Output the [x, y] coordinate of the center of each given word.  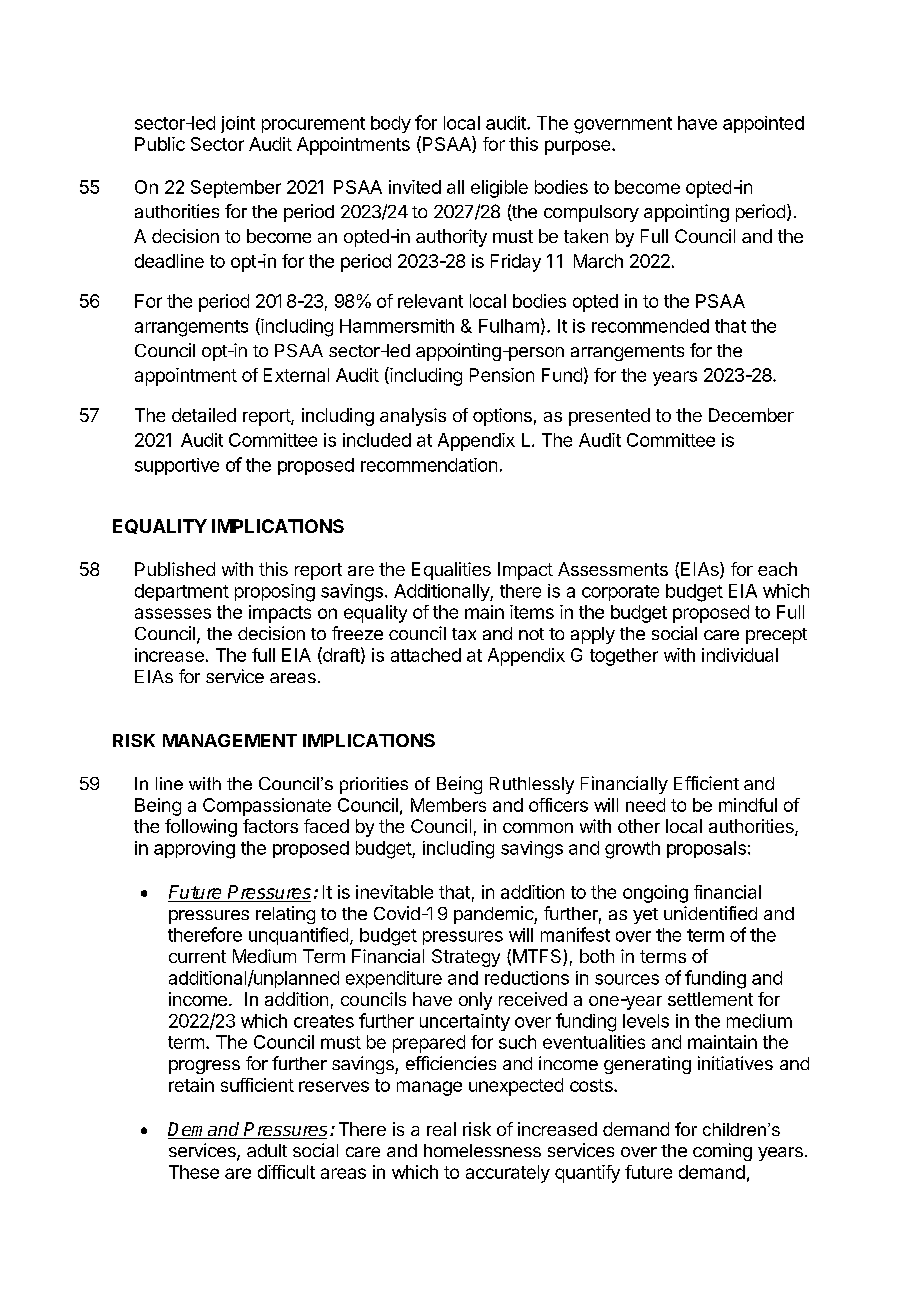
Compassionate [267, 807]
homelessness [482, 1150]
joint [238, 124]
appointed [763, 124]
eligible [499, 189]
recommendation [429, 465]
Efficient [706, 783]
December [751, 415]
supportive [177, 466]
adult [267, 1150]
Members [448, 805]
